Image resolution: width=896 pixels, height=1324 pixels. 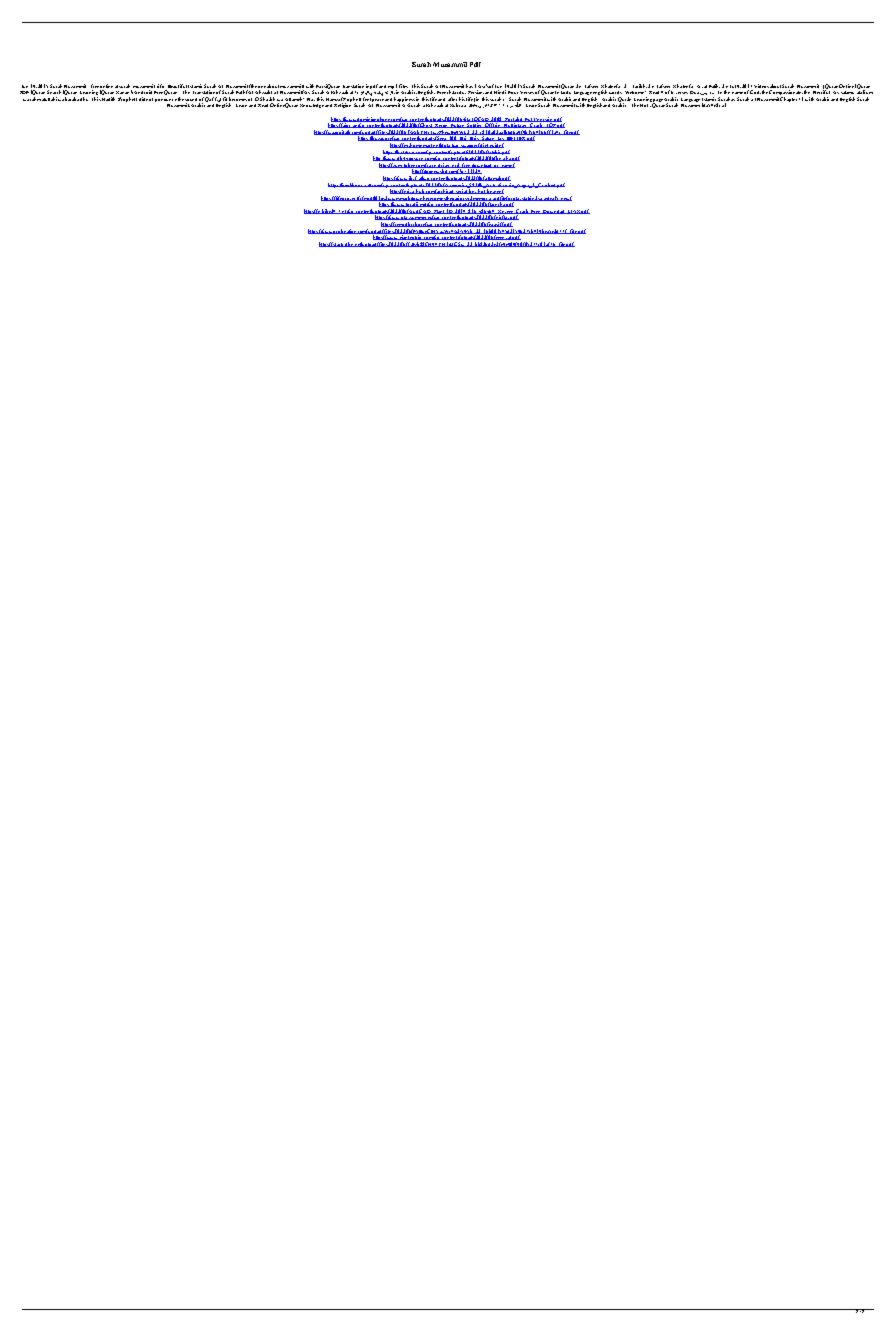 What do you see at coordinates (238, 99) in the document?
I see `becomes` at bounding box center [238, 99].
